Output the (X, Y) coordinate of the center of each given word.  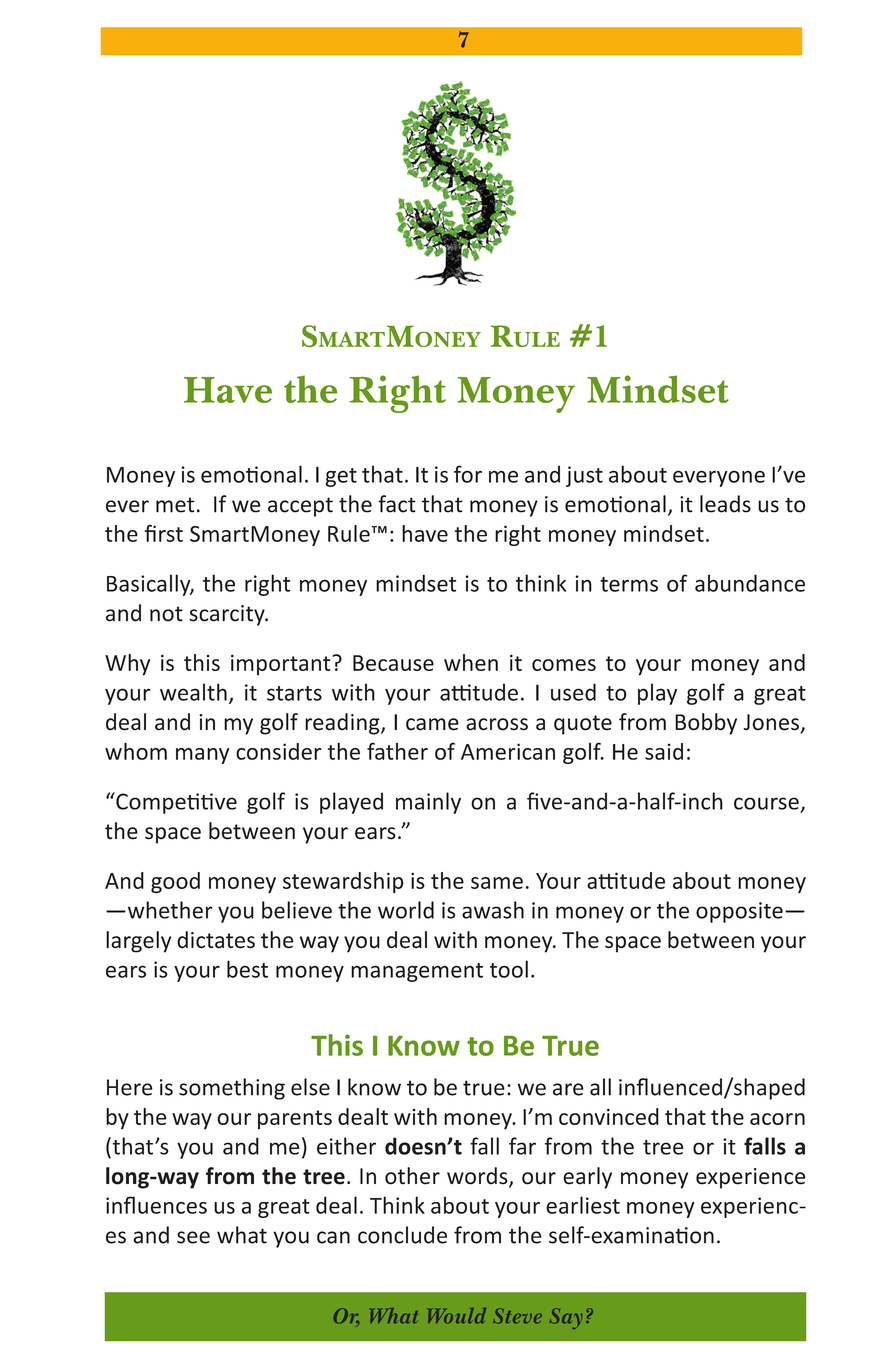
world (406, 910)
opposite (739, 912)
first (164, 533)
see (193, 1237)
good (175, 883)
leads (725, 504)
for (468, 474)
